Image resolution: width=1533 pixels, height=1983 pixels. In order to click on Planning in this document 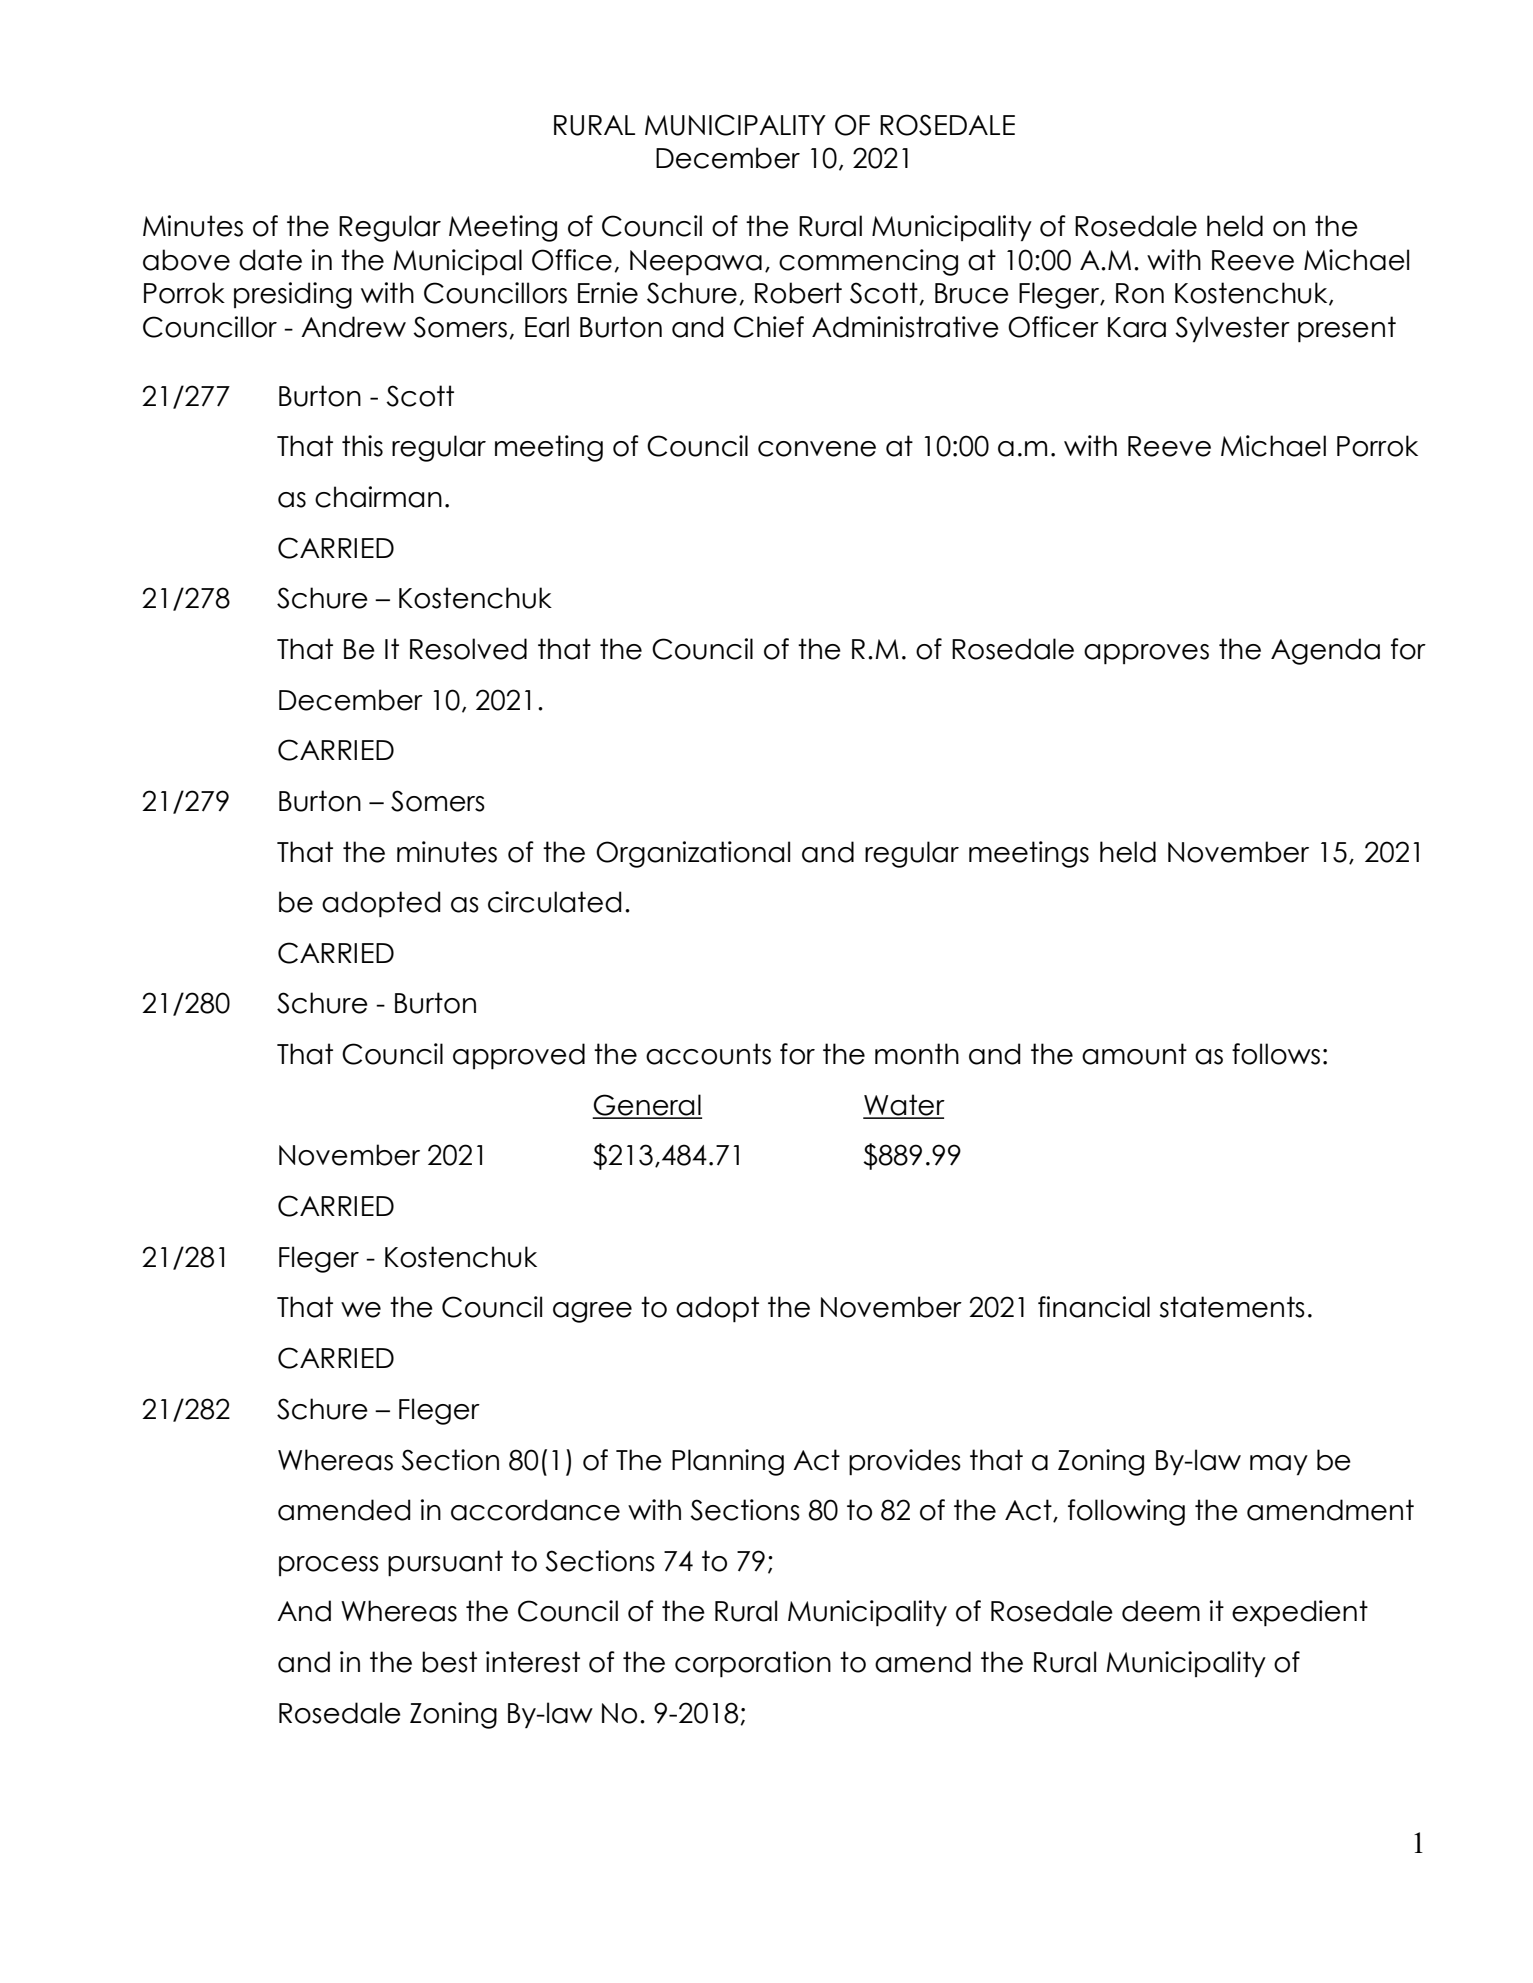, I will do `click(728, 1462)`.
